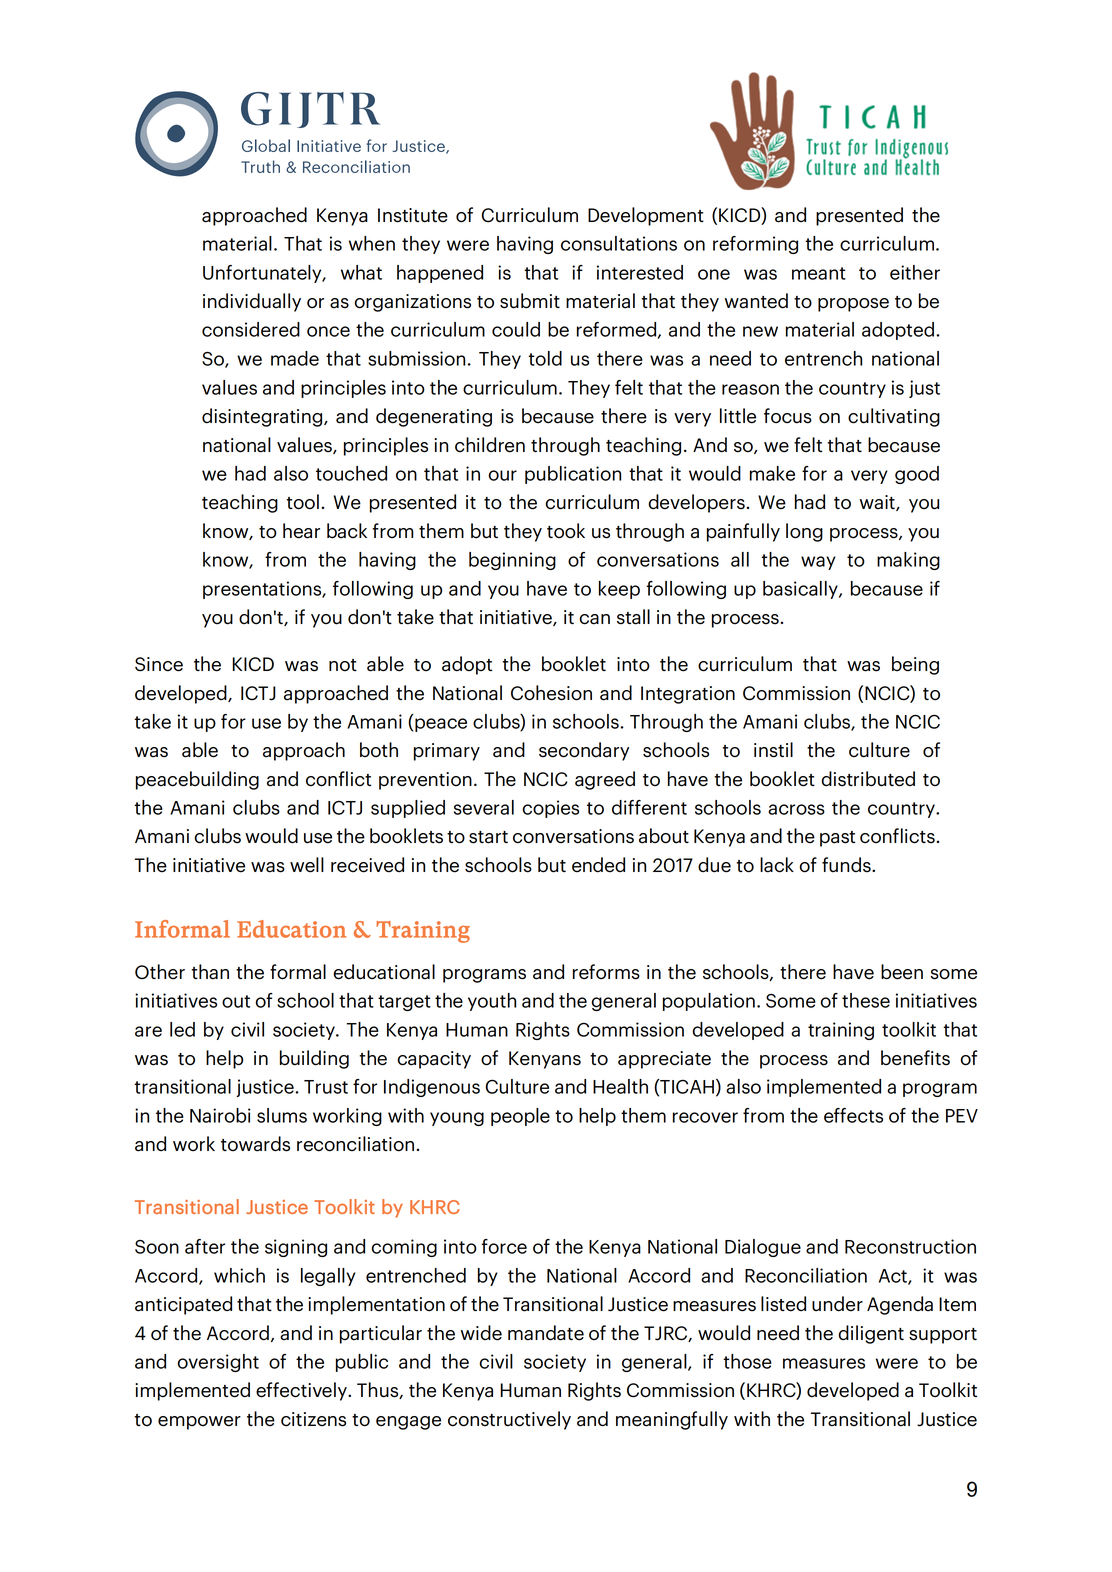 The height and width of the image is (1572, 1112). What do you see at coordinates (619, 243) in the image?
I see `consultations` at bounding box center [619, 243].
